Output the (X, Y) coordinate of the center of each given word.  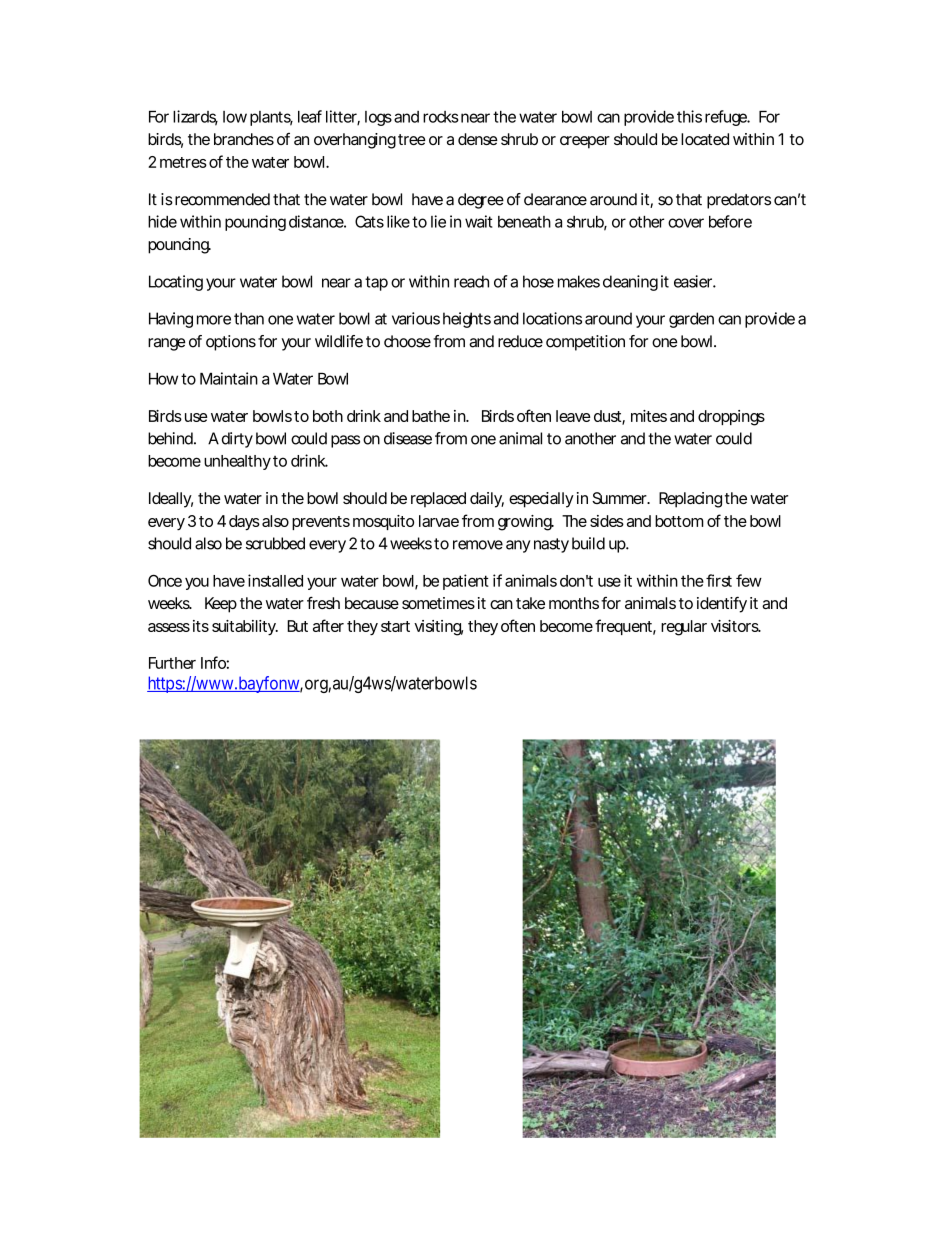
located (705, 139)
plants (271, 118)
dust (609, 417)
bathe (431, 416)
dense (478, 139)
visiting (438, 628)
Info (215, 662)
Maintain (229, 378)
